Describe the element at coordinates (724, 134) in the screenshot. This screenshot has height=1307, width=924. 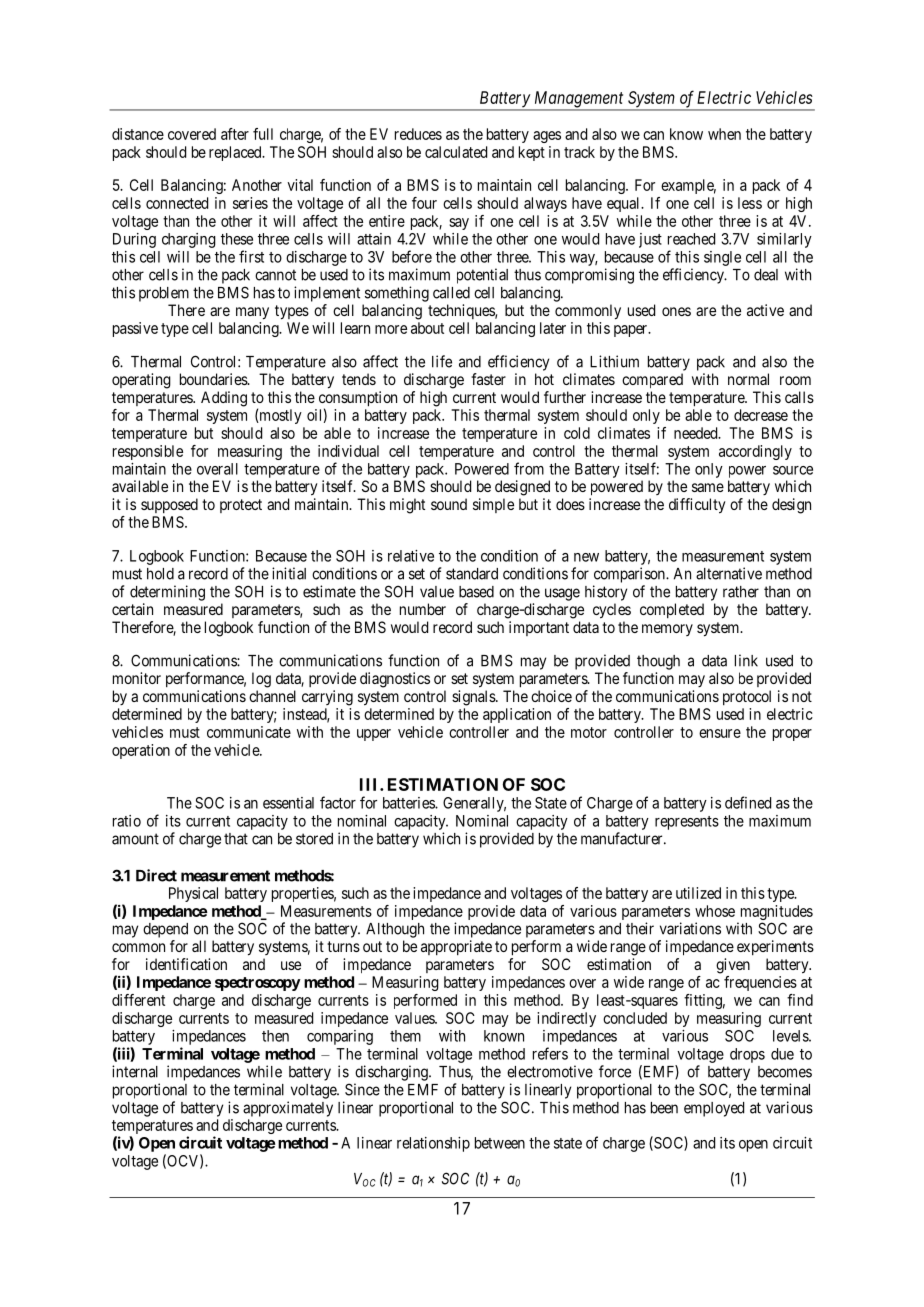
I see `when` at that location.
